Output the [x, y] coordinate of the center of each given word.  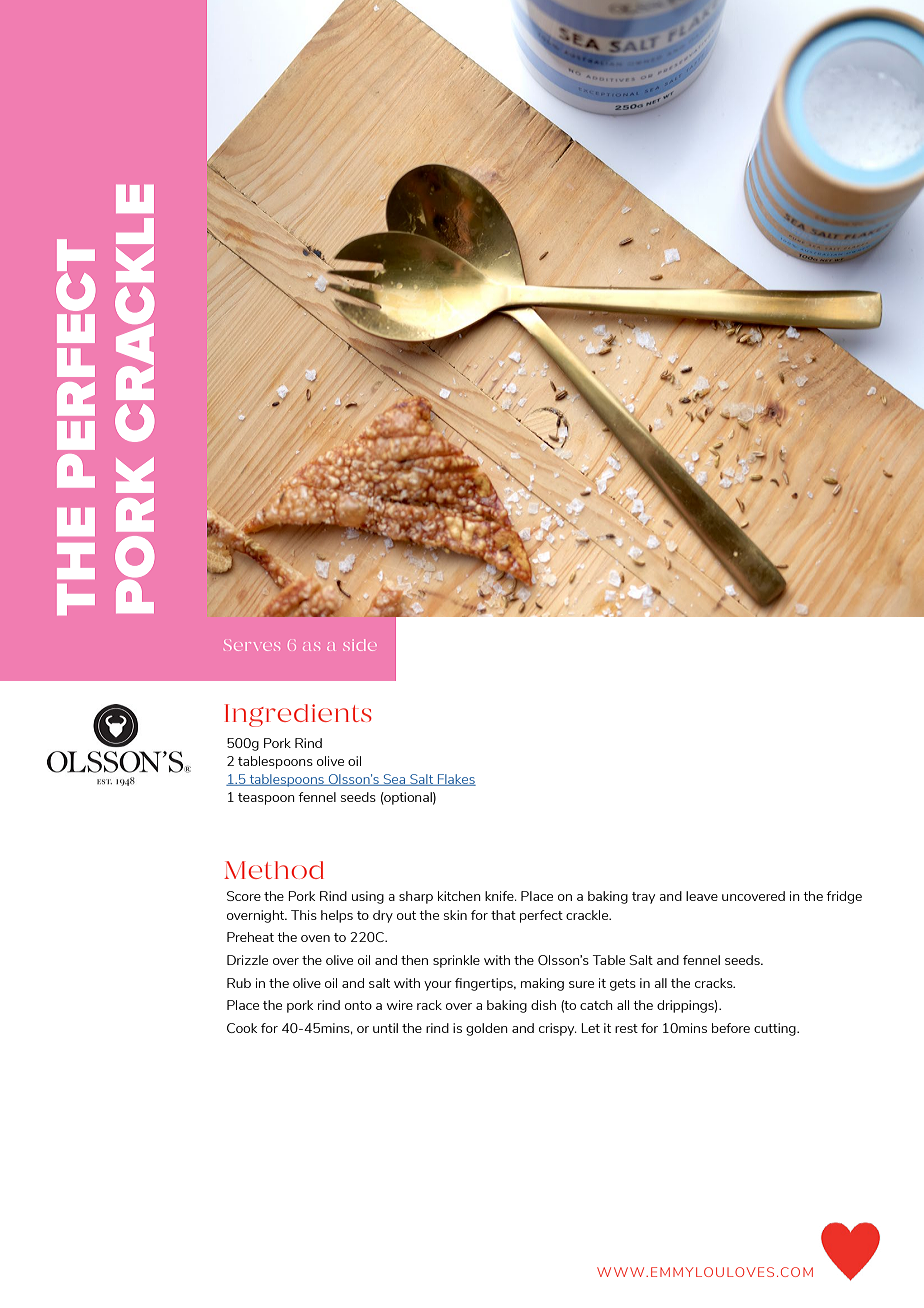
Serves [252, 645]
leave [702, 896]
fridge [844, 897]
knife [500, 896]
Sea [394, 780]
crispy [558, 1029]
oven [315, 938]
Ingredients [298, 715]
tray [643, 898]
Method [274, 870]
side [360, 645]
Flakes [456, 780]
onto [358, 1005]
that [503, 915]
